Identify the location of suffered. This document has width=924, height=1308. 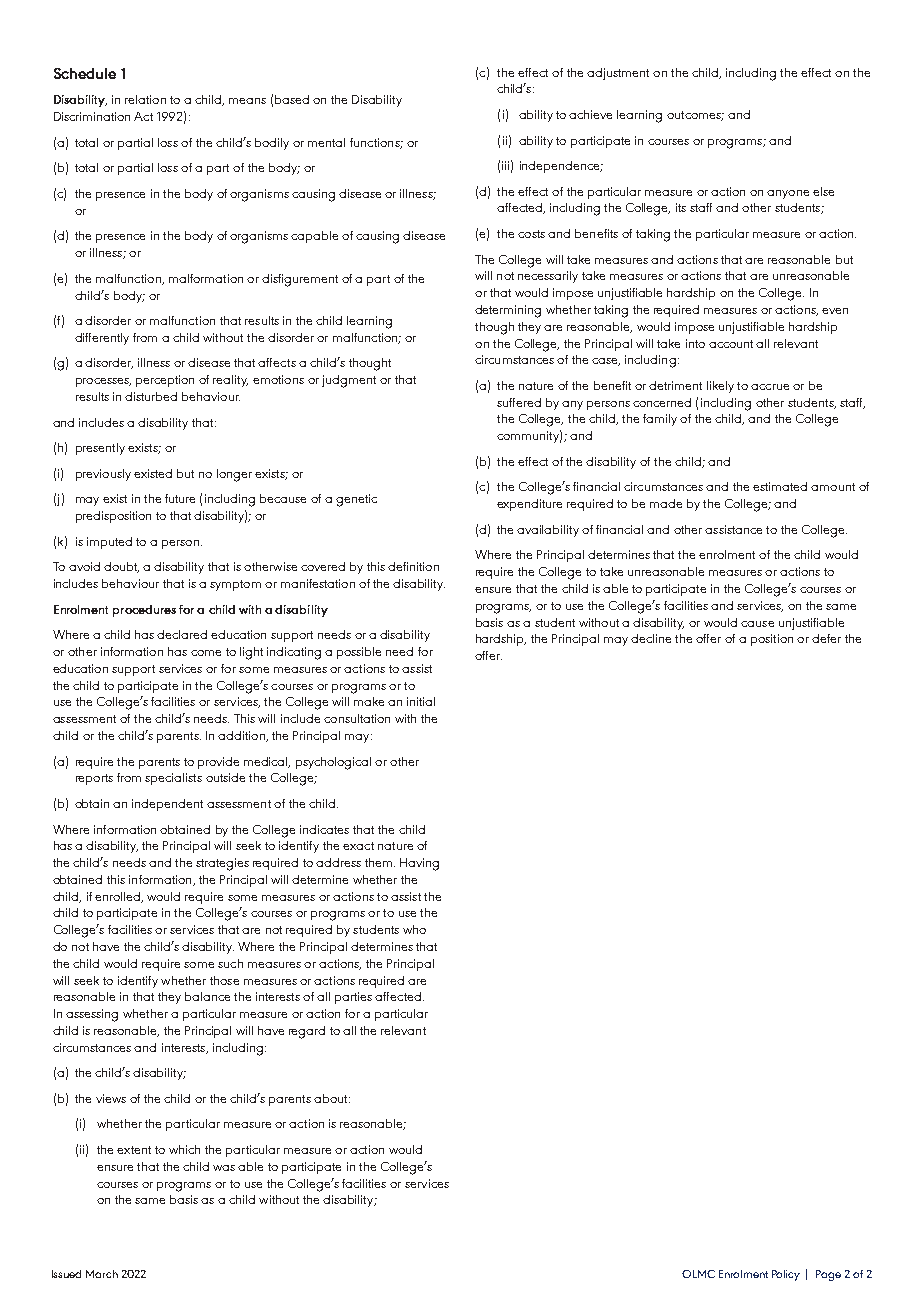
(519, 402).
